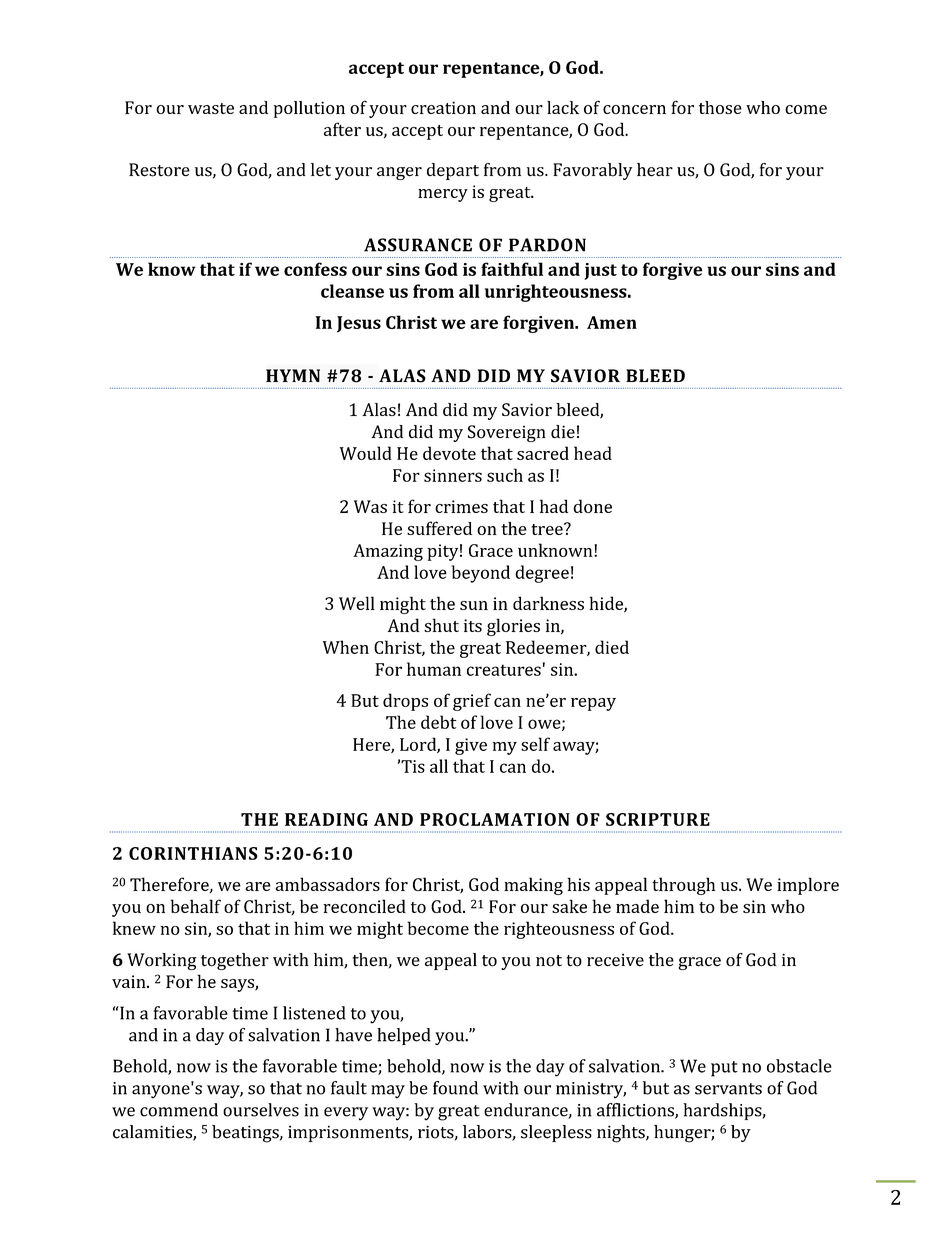  I want to click on depart, so click(453, 171).
